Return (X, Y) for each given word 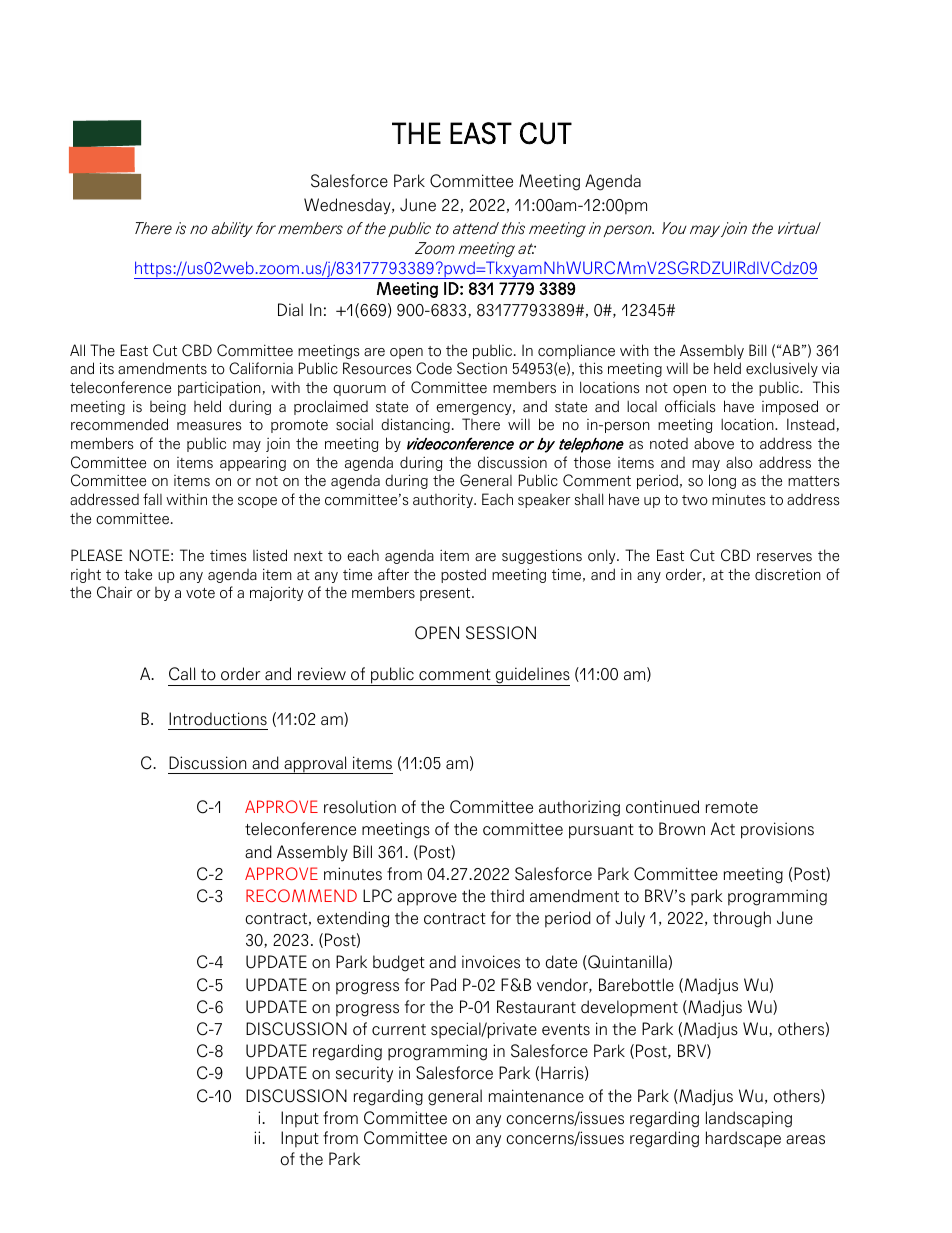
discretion (788, 574)
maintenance (536, 1096)
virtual (799, 228)
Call (182, 674)
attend (476, 228)
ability (232, 229)
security (364, 1074)
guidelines (532, 676)
